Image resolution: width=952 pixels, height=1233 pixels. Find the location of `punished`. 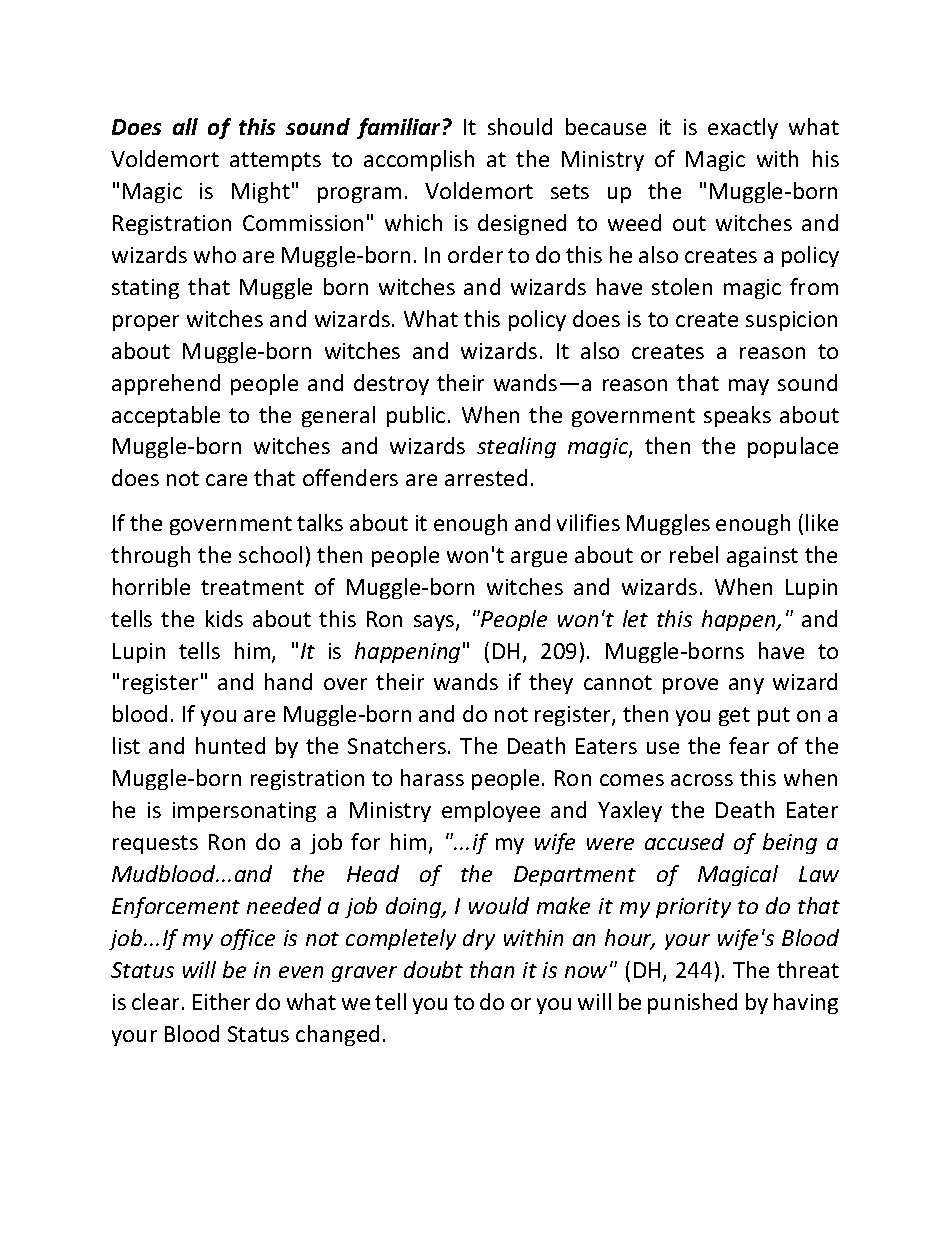

punished is located at coordinates (692, 1003).
